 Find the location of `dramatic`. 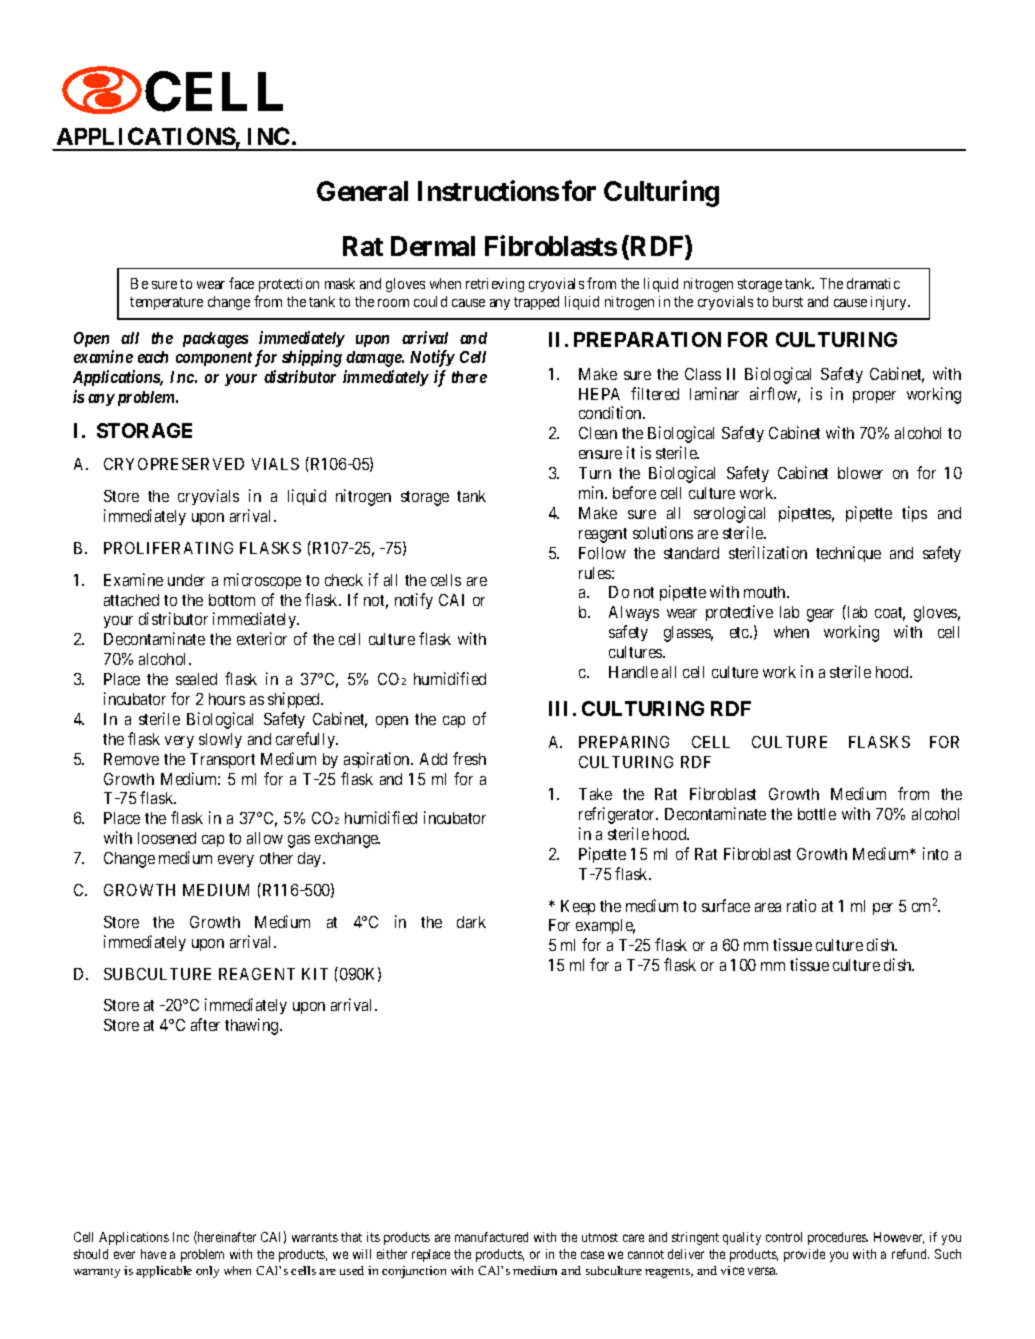

dramatic is located at coordinates (873, 283).
